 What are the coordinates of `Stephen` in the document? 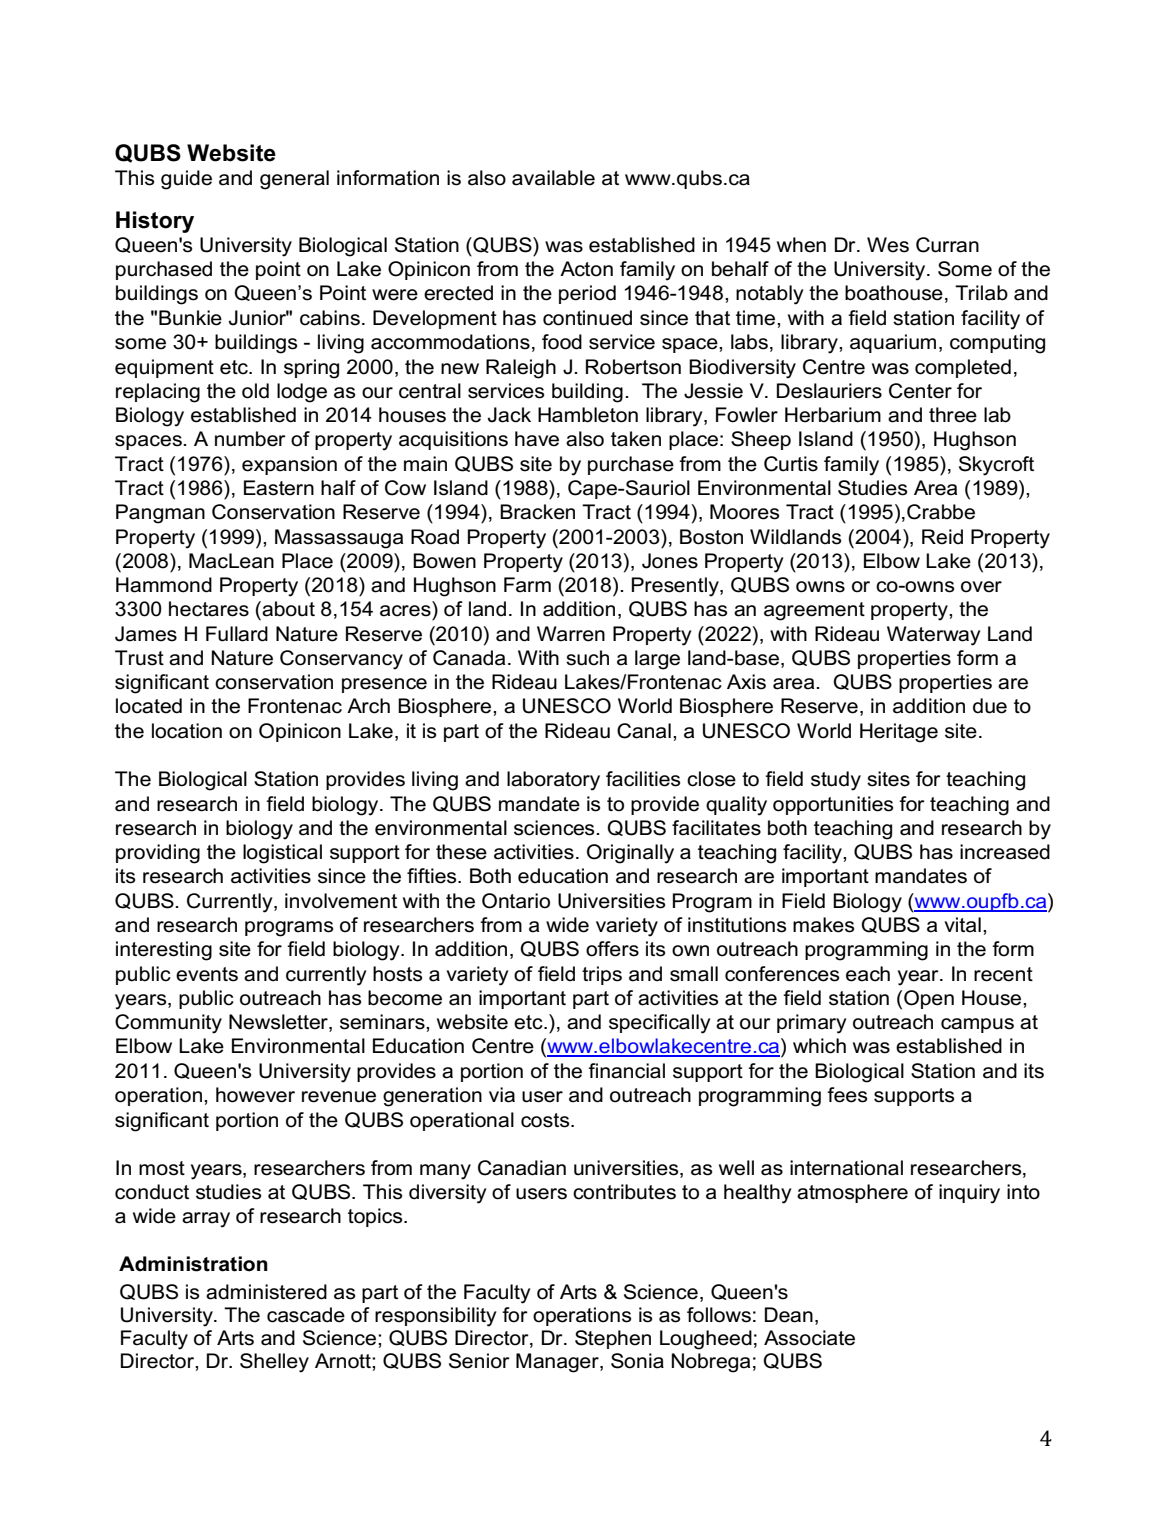 It's located at (613, 1339).
